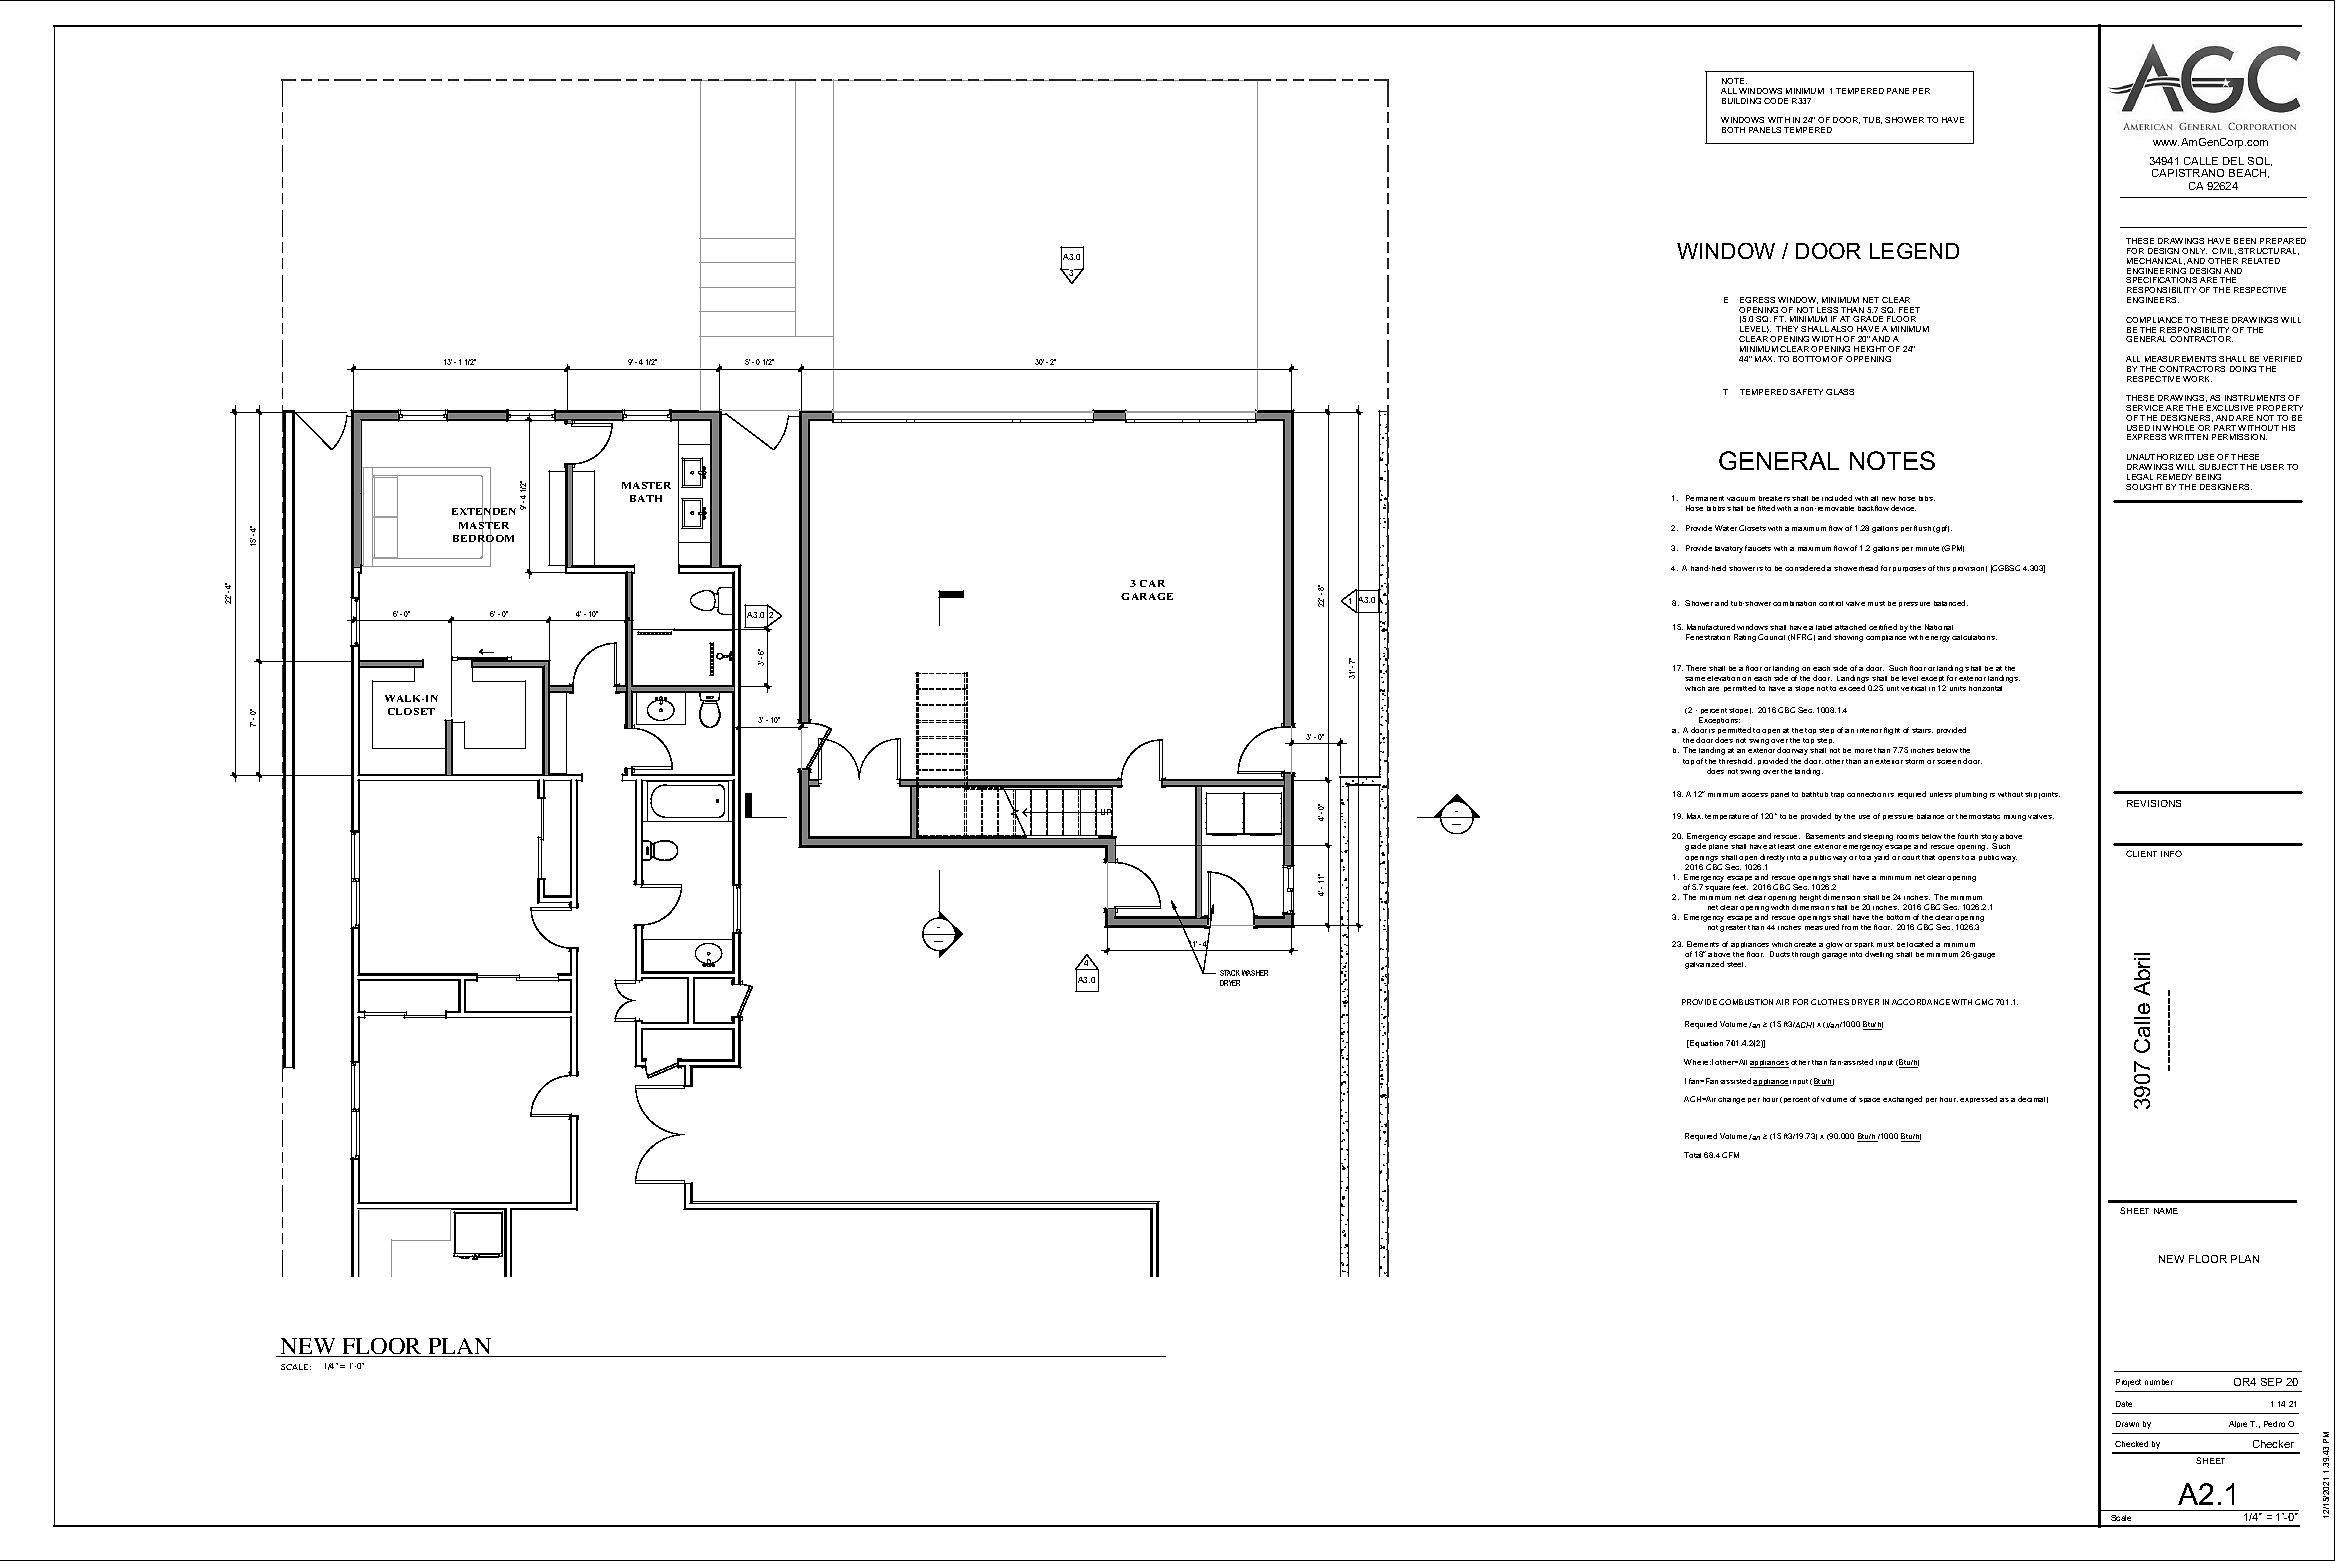  Describe the element at coordinates (2124, 1404) in the screenshot. I see `Date` at that location.
